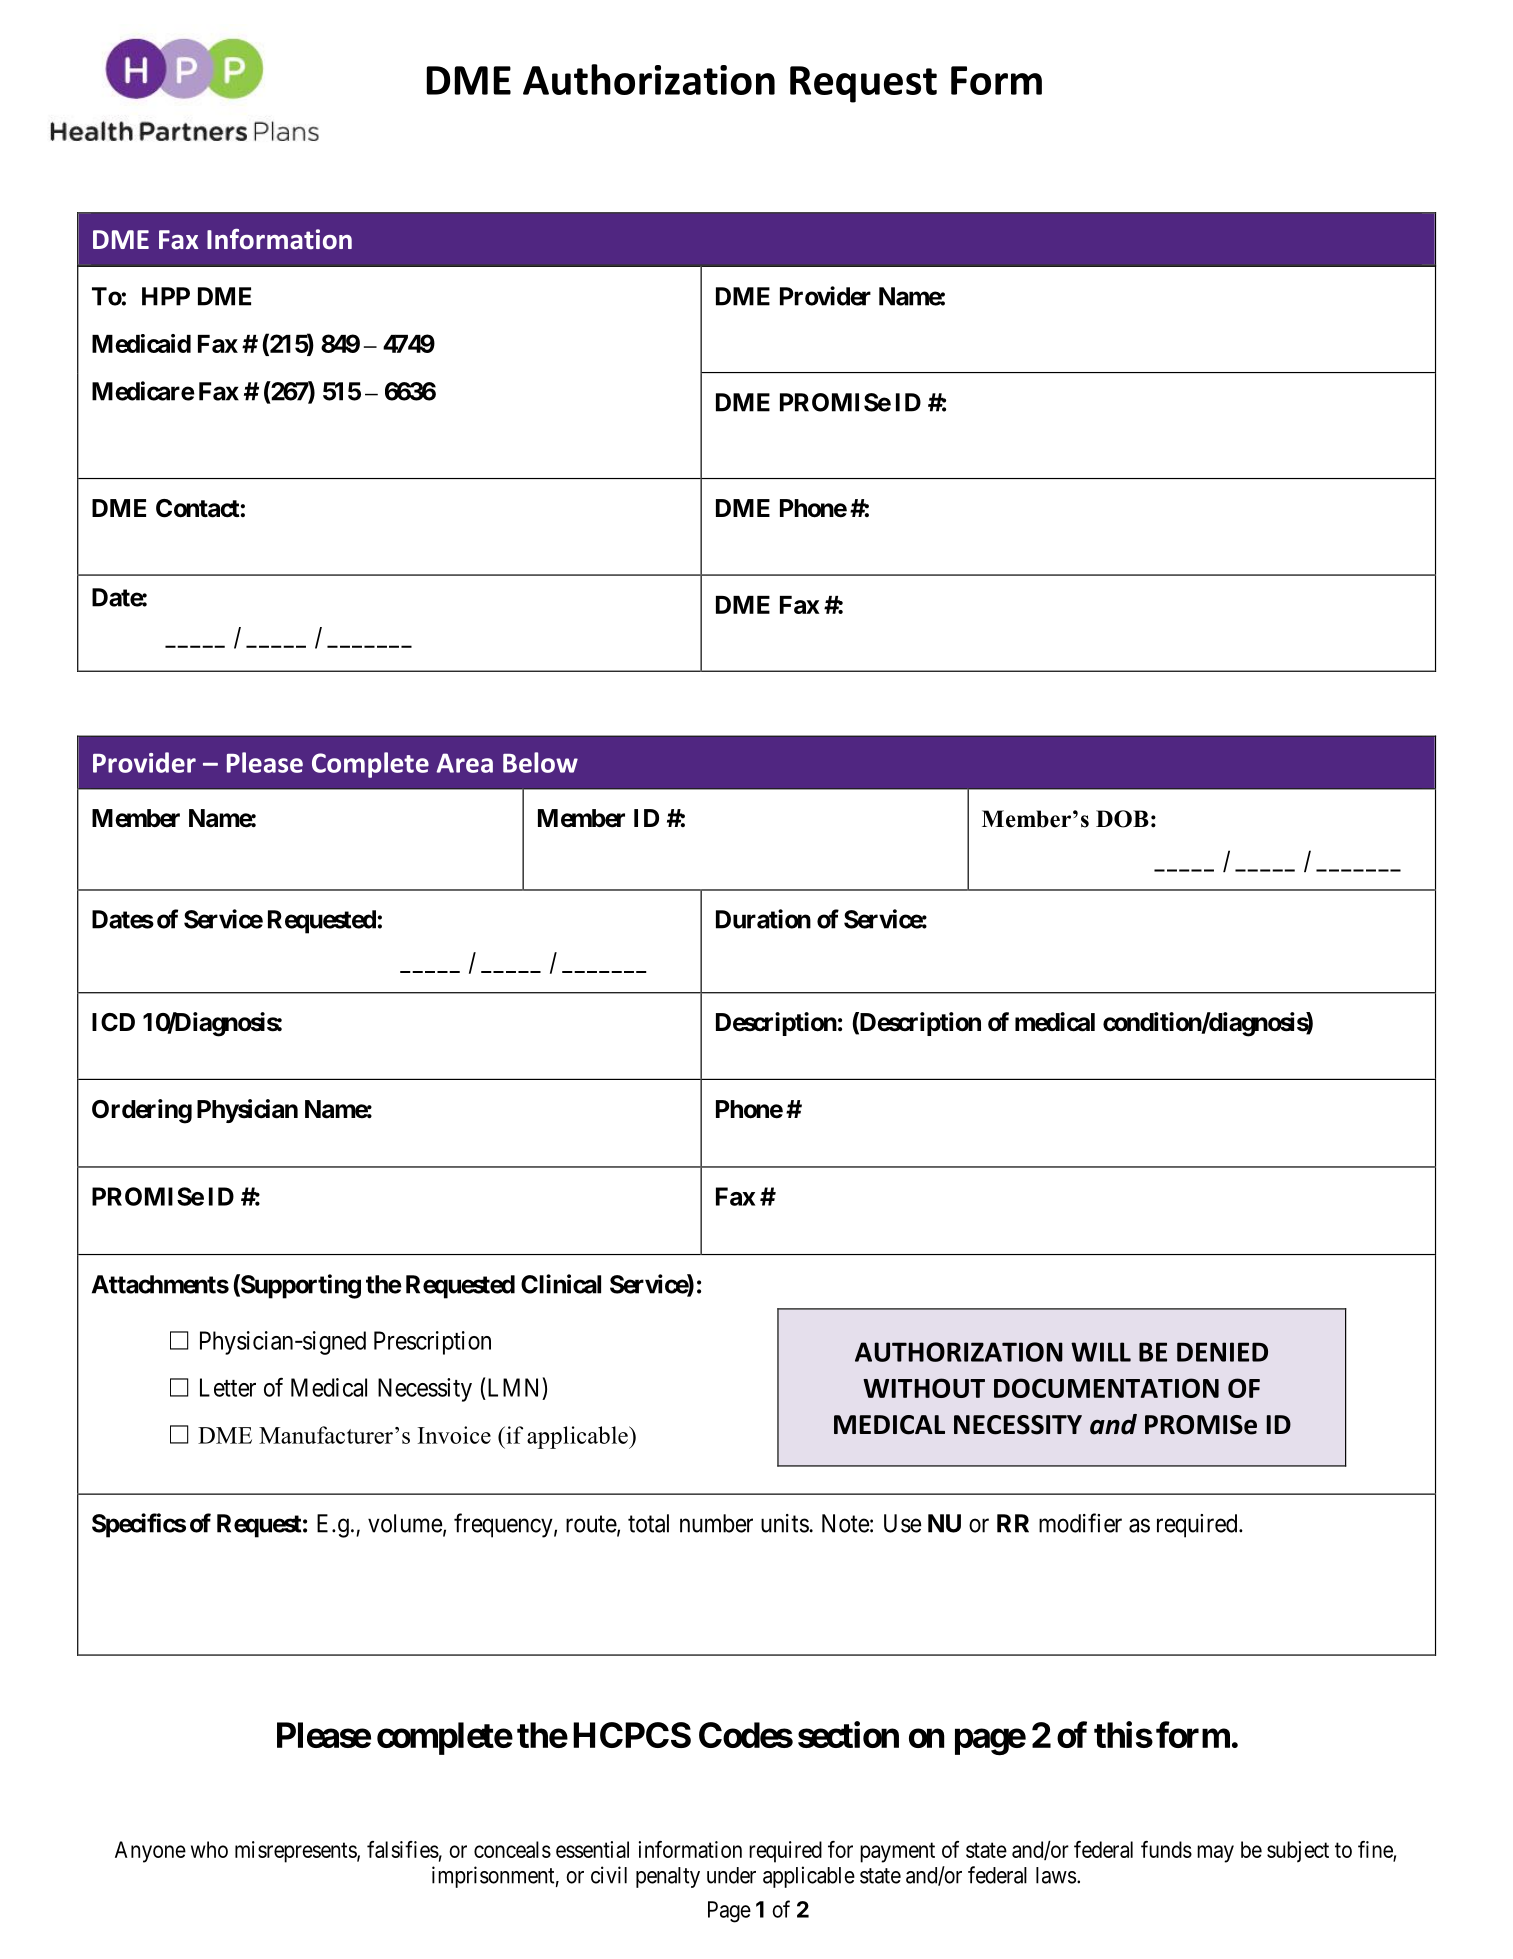  I want to click on DOB, so click(1122, 819).
